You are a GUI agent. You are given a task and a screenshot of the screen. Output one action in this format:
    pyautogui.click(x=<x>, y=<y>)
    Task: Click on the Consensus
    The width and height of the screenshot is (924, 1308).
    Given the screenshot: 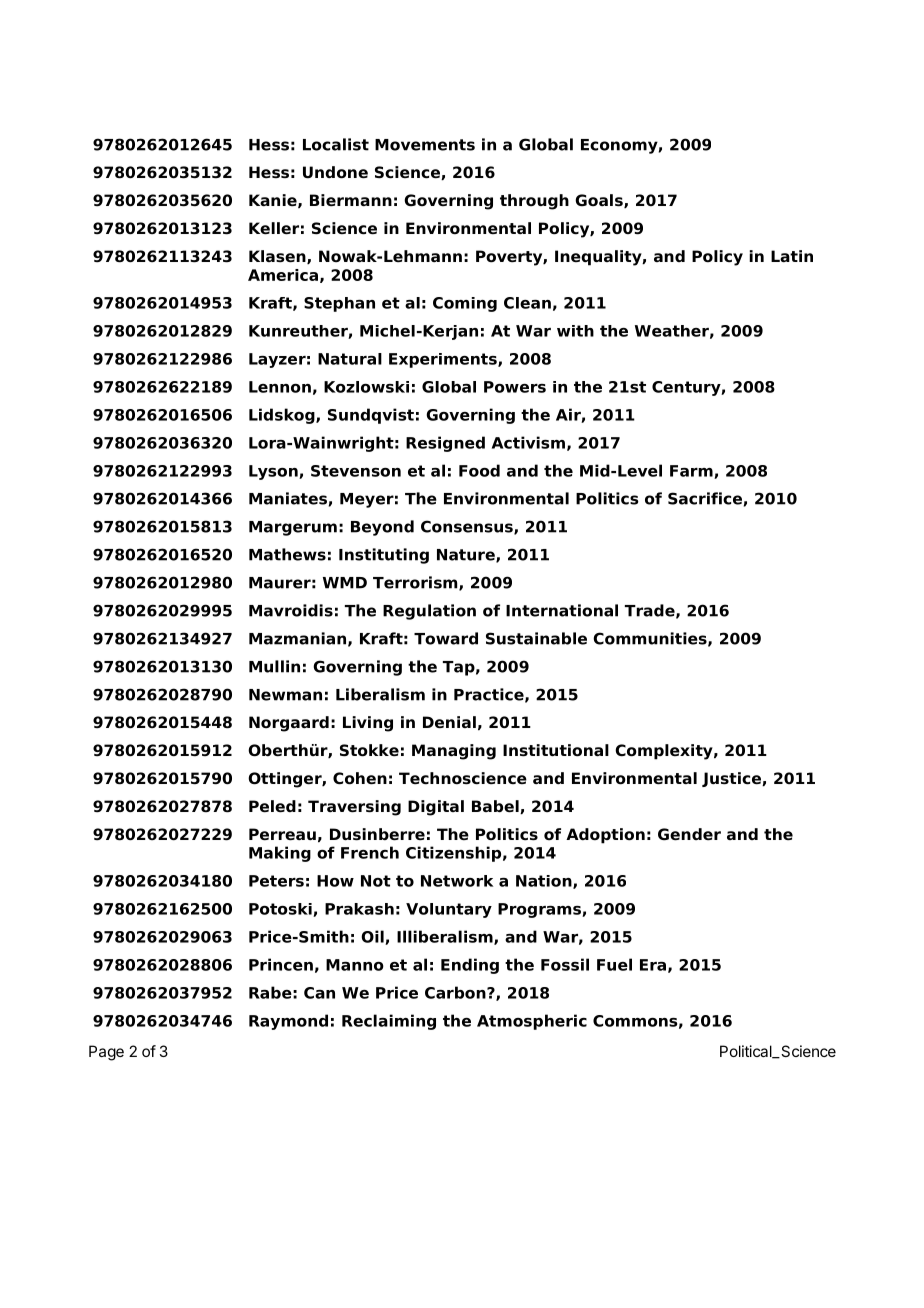 What is the action you would take?
    pyautogui.click(x=468, y=527)
